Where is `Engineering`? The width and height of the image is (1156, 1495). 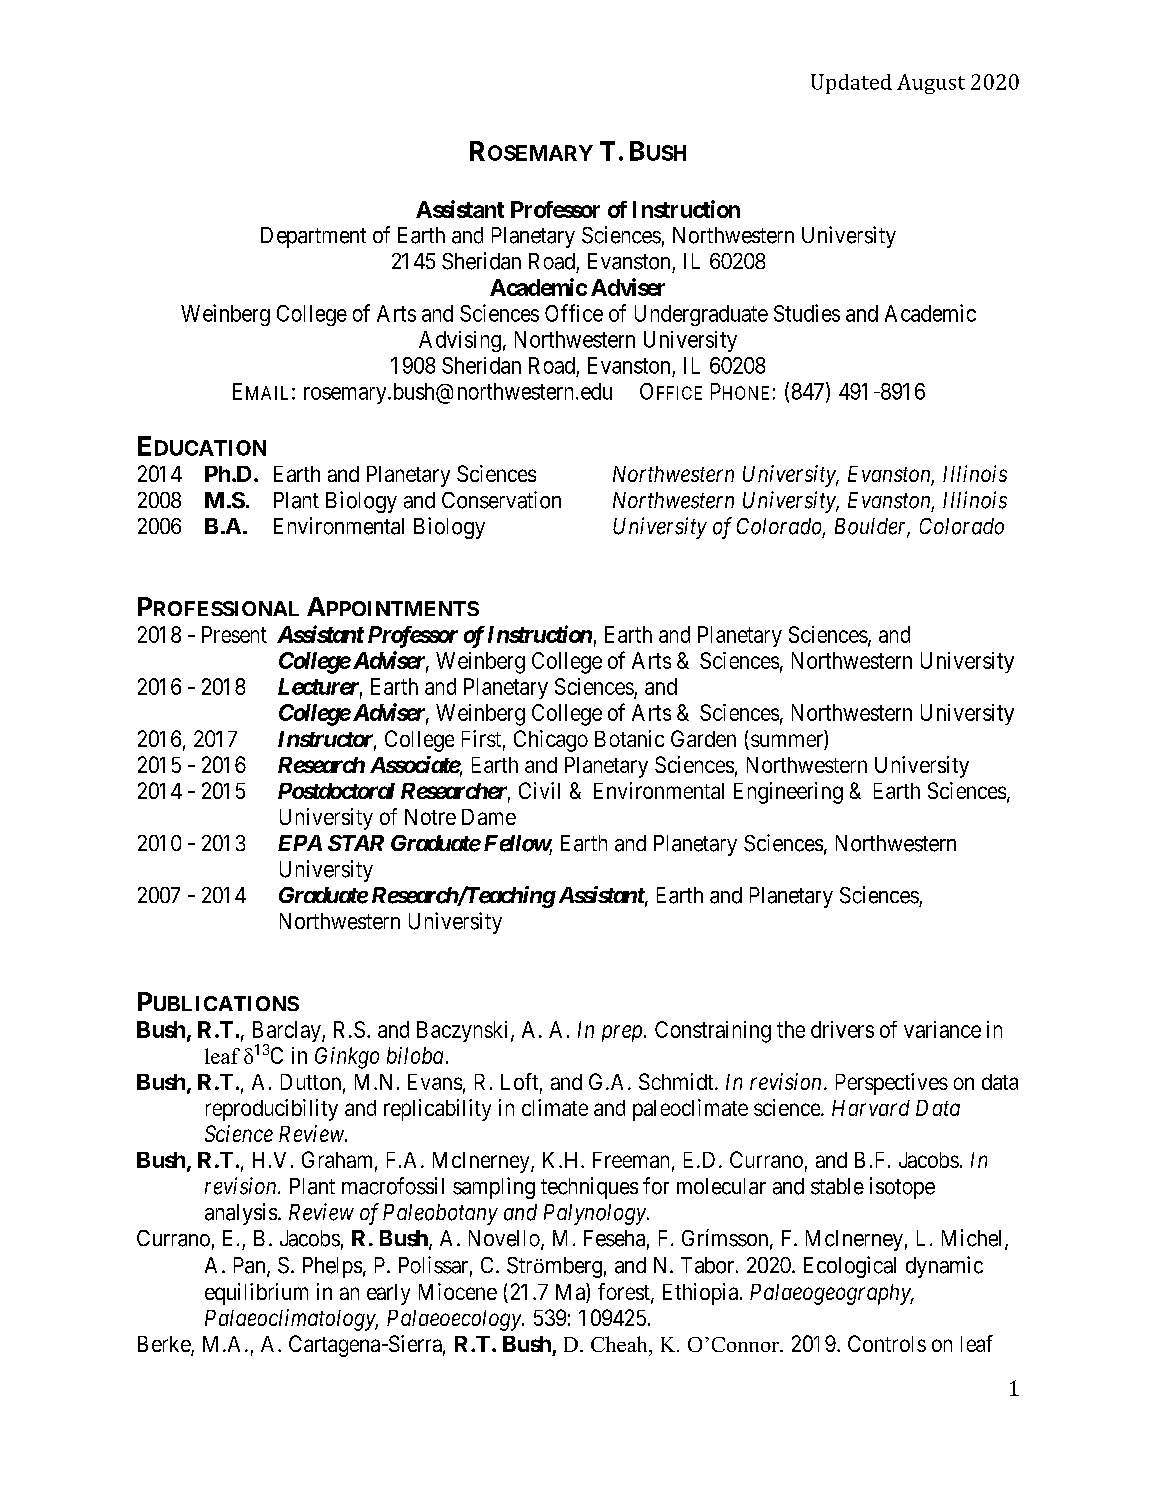 Engineering is located at coordinates (788, 793).
